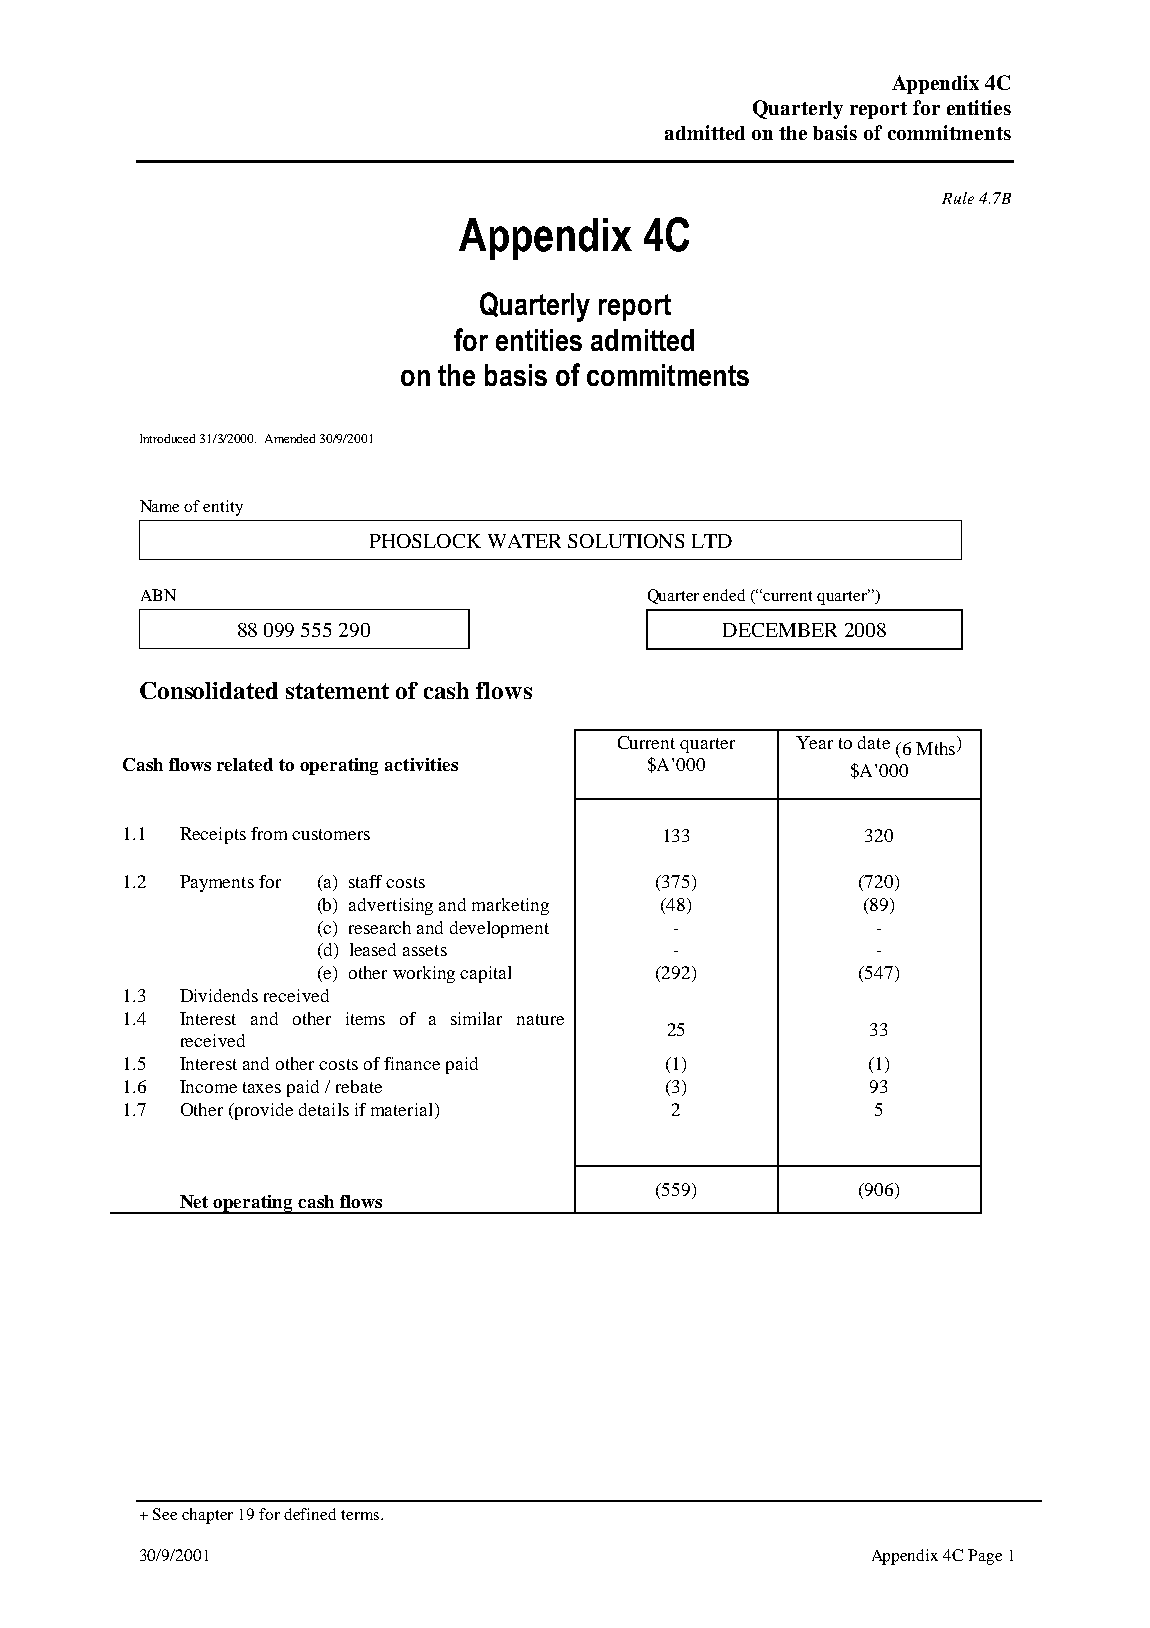 This page has width=1150, height=1628. Describe the element at coordinates (219, 995) in the page. I see `Dividends` at that location.
